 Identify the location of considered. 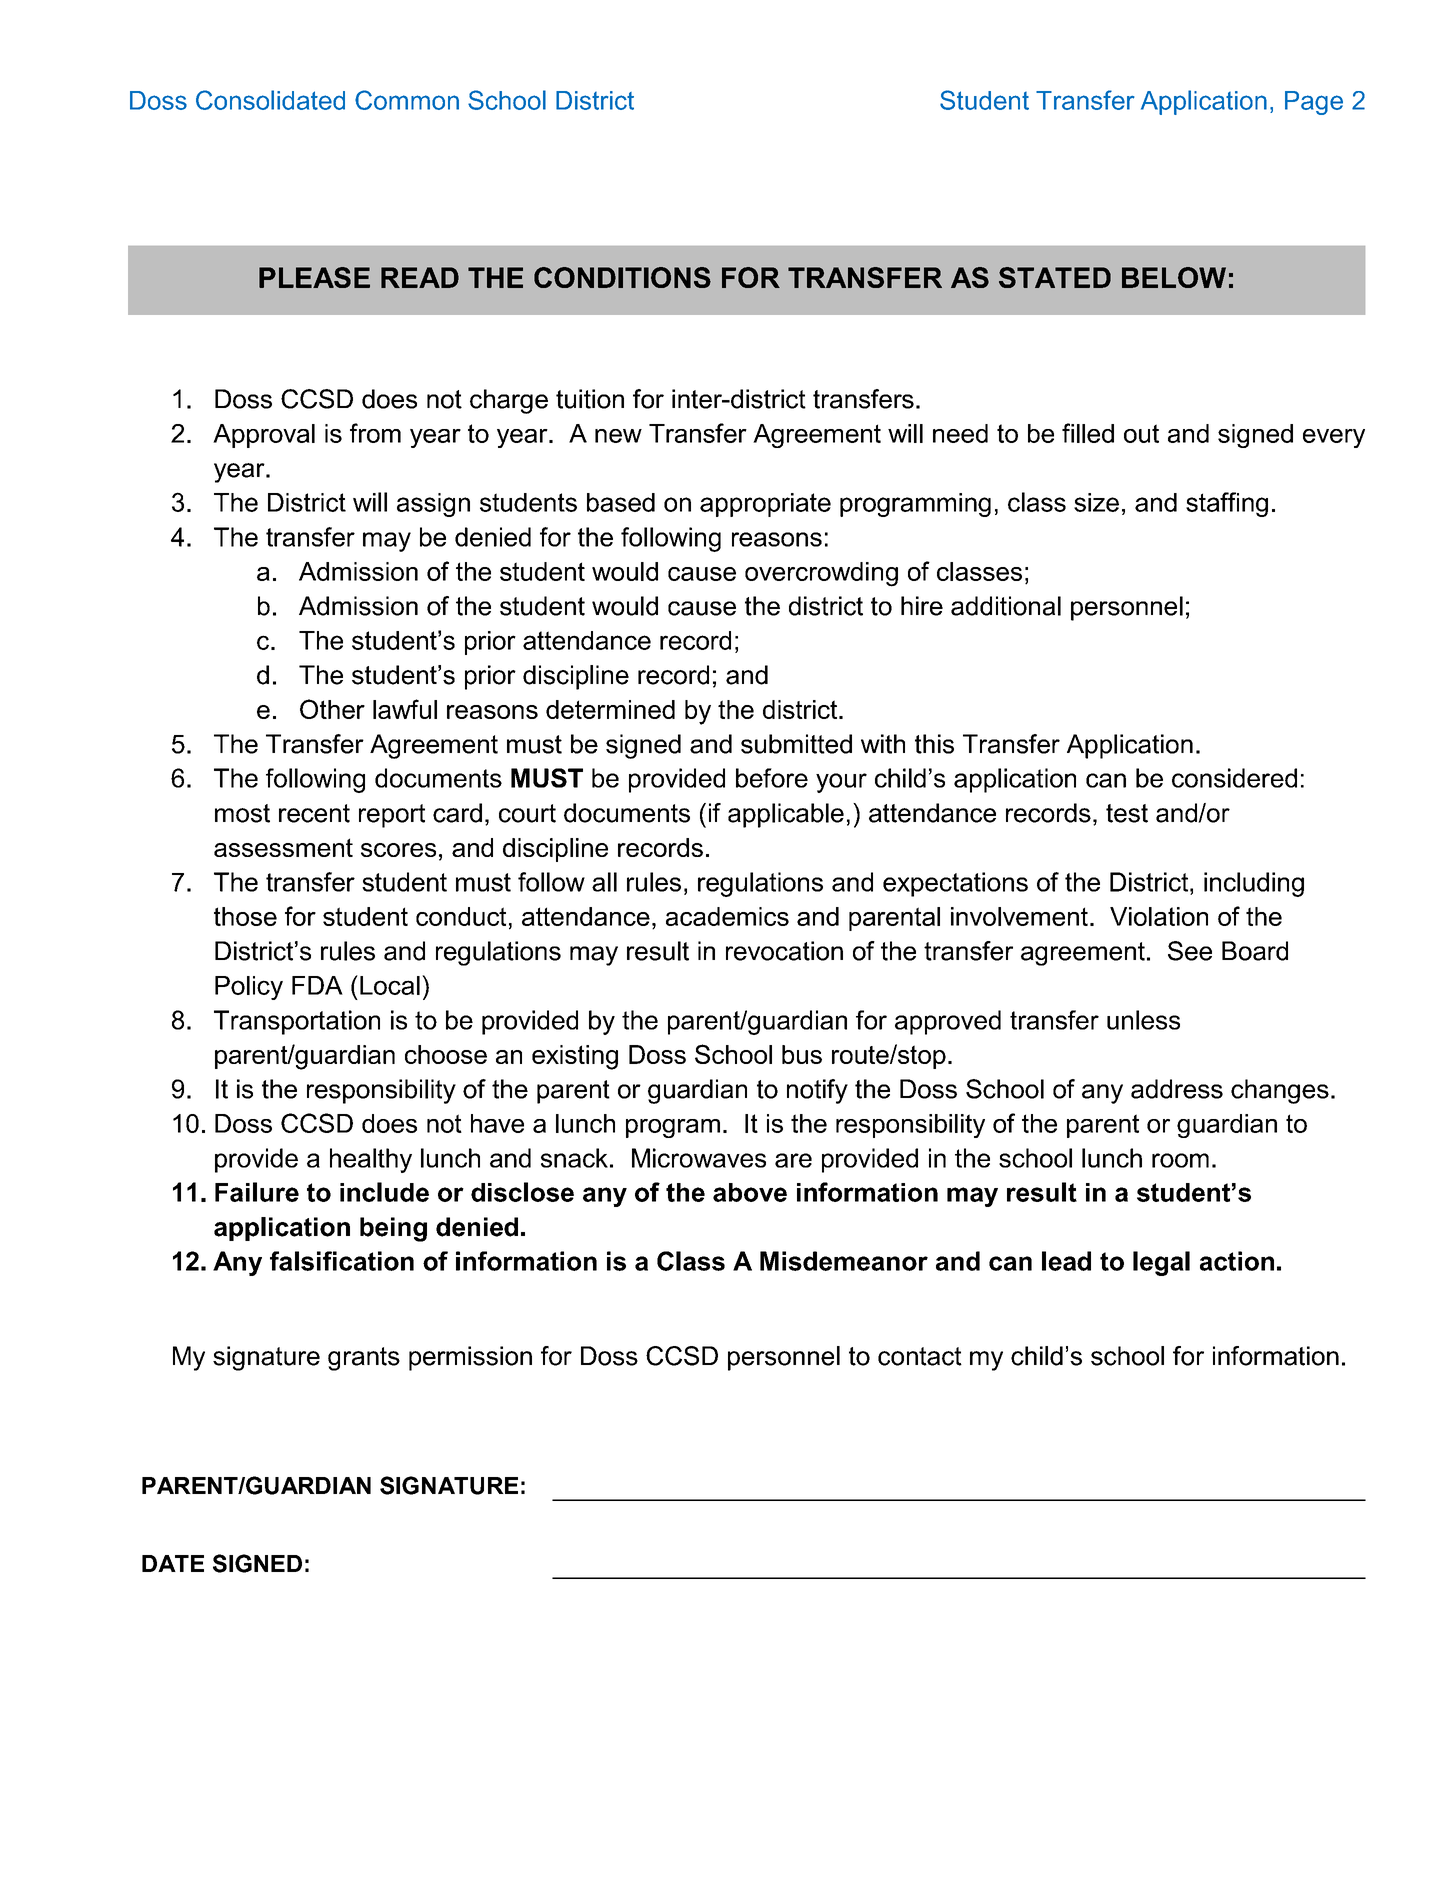
(1234, 778).
